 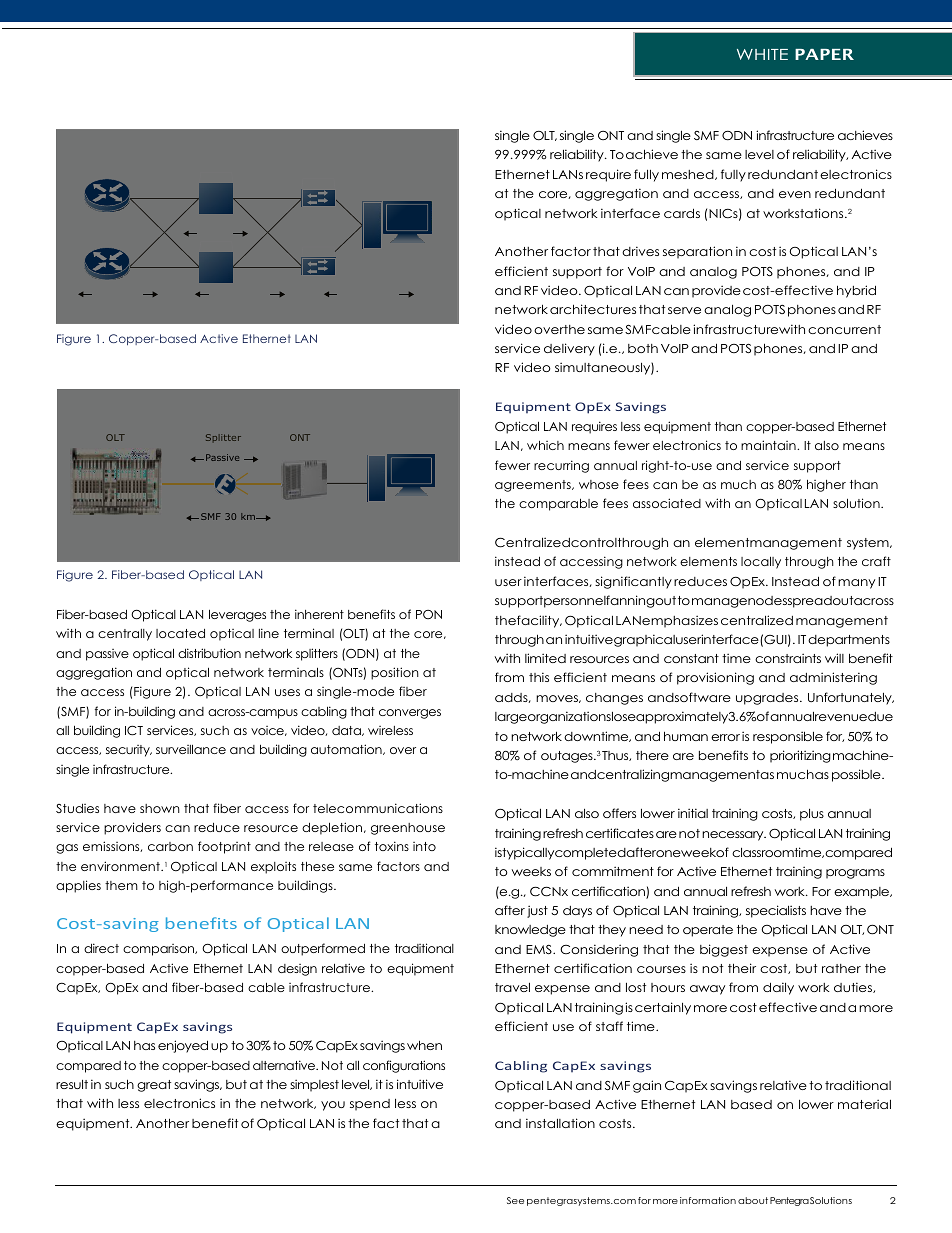 I want to click on delivery, so click(x=569, y=349).
